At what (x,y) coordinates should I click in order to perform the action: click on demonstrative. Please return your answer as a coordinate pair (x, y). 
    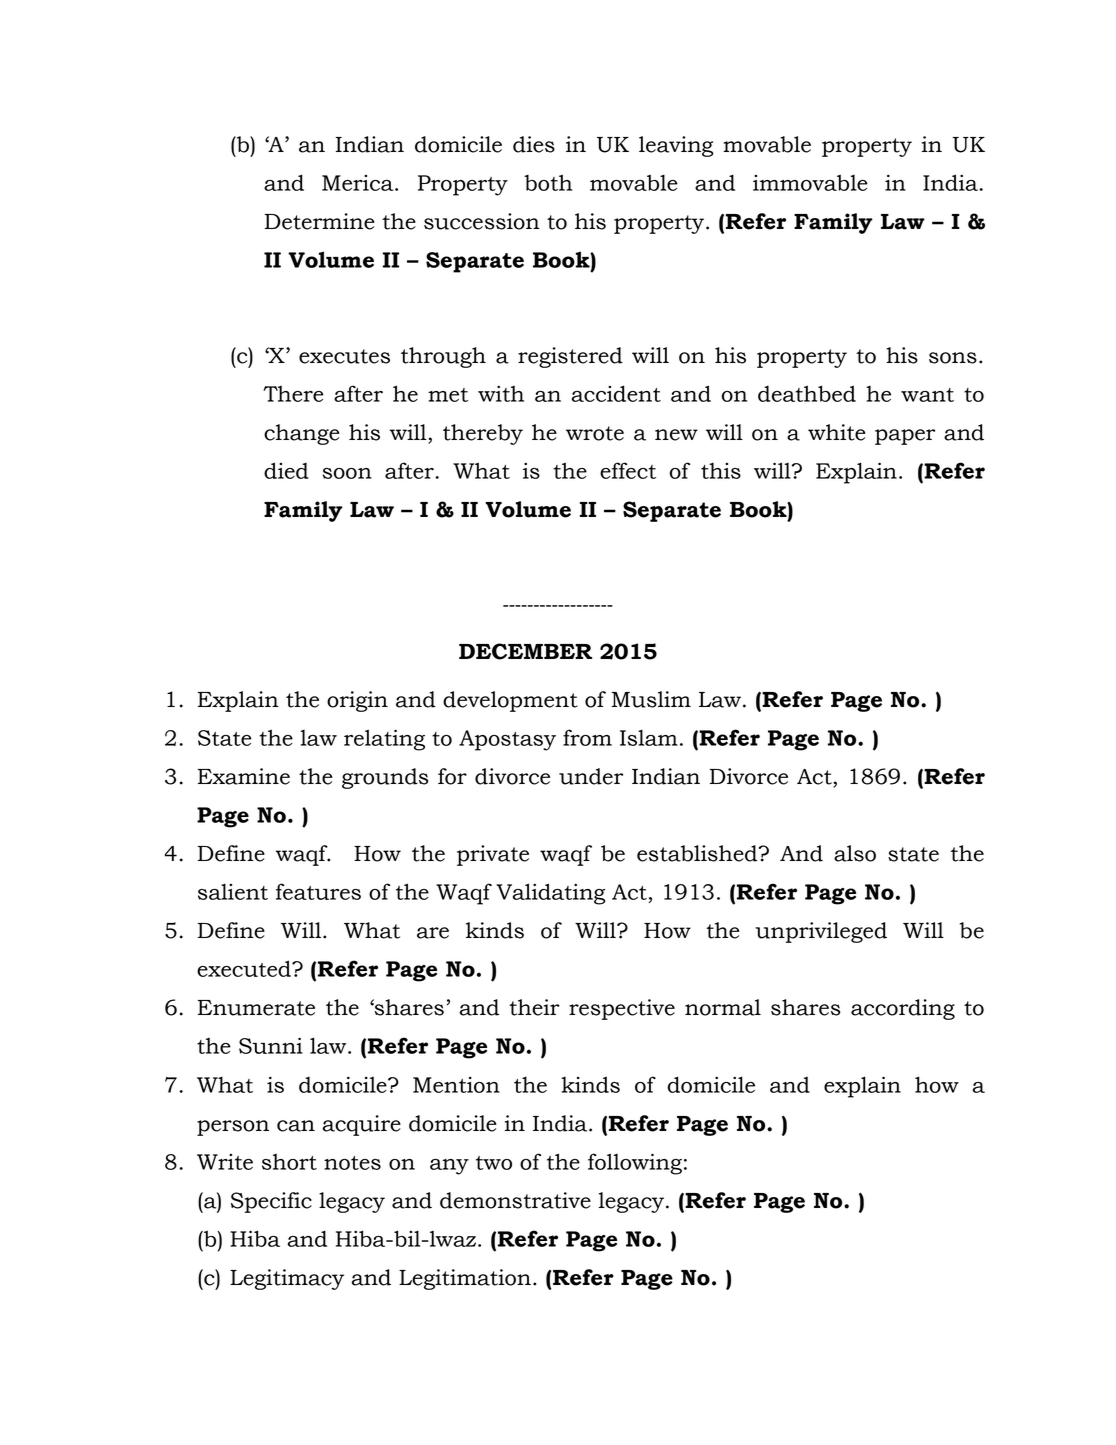
    Looking at the image, I should click on (515, 1200).
